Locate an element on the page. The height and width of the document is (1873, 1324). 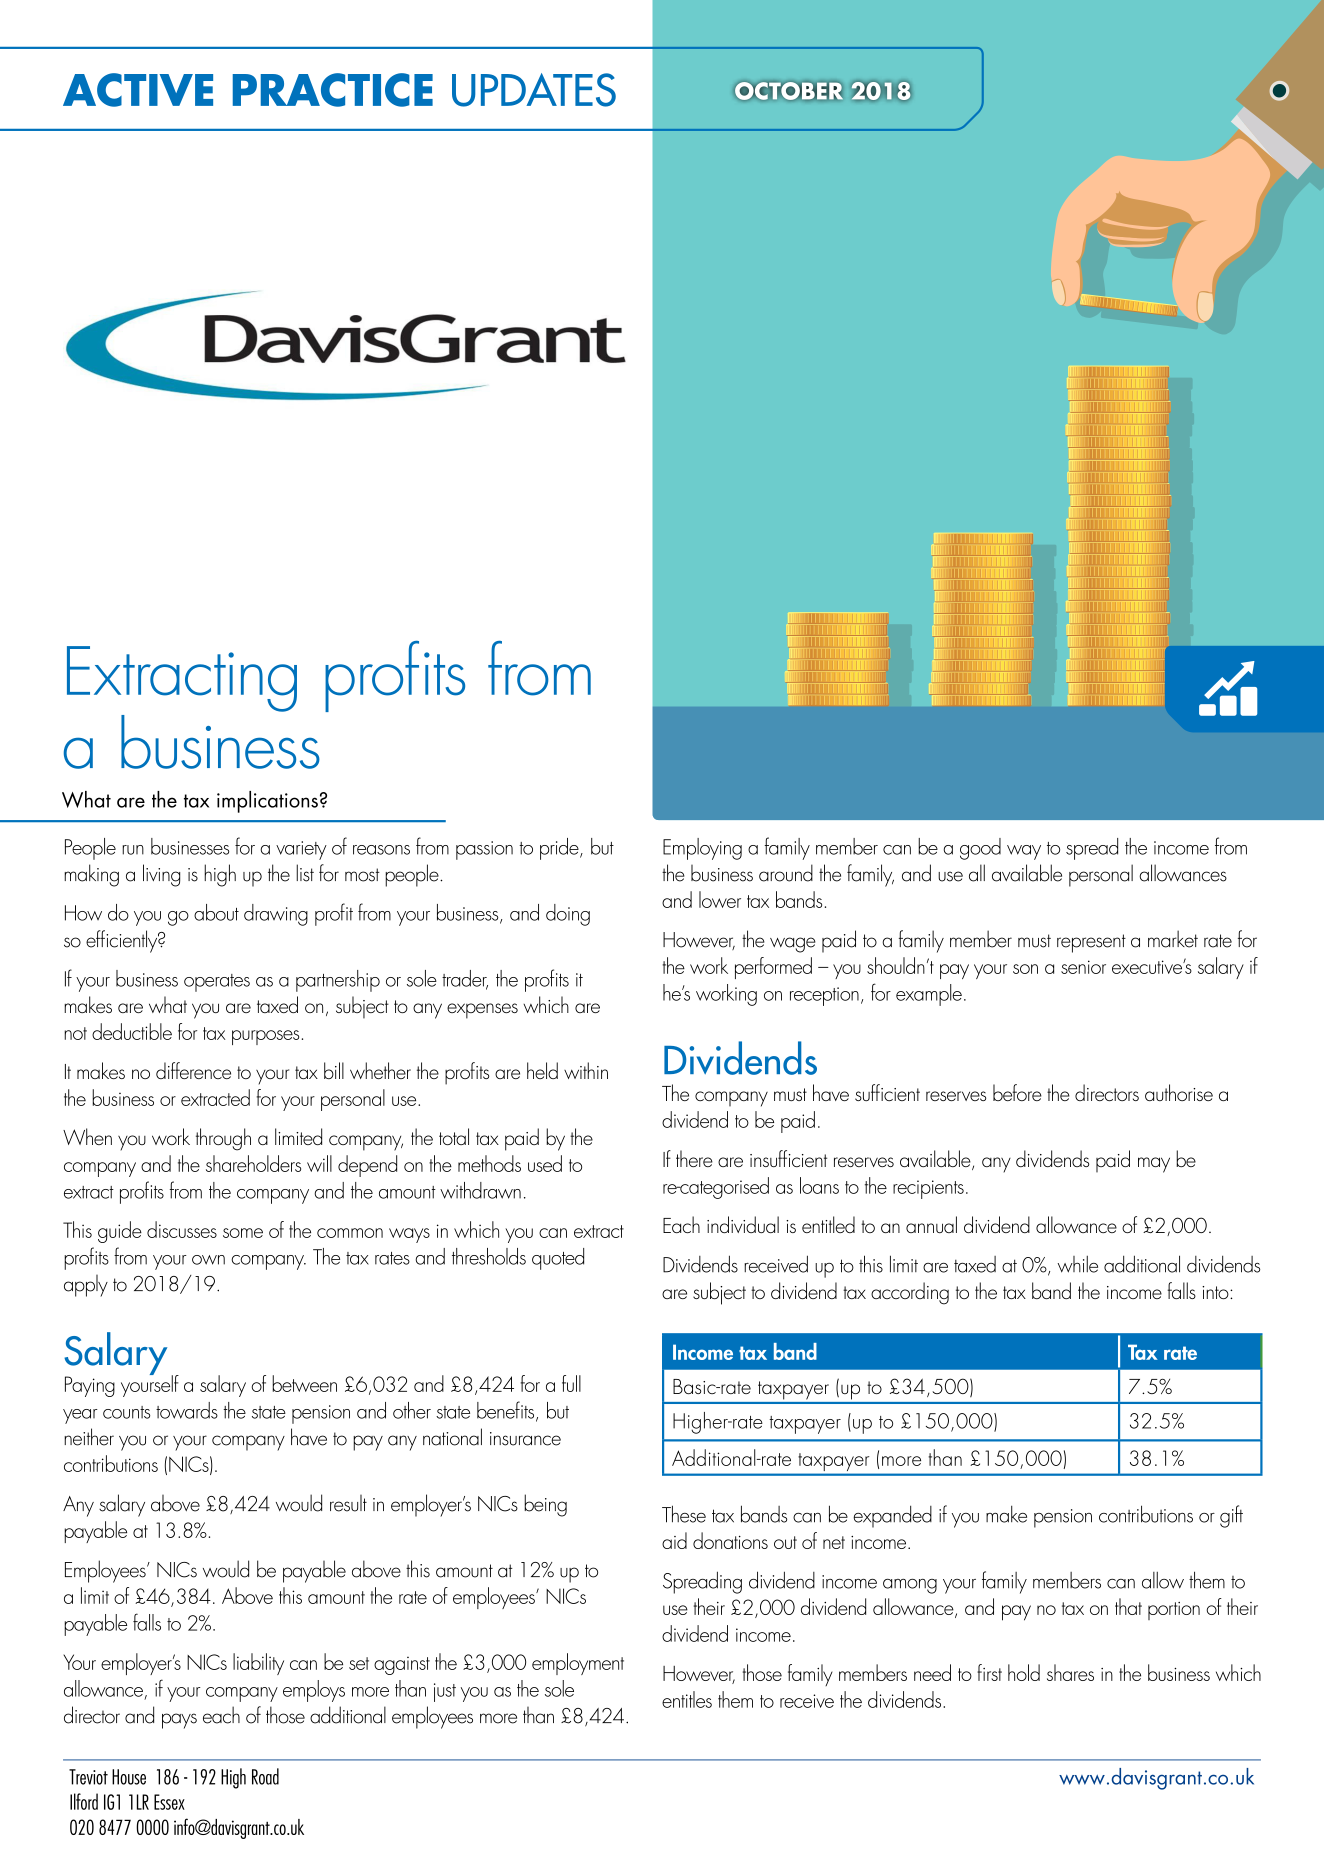
lower is located at coordinates (720, 899).
